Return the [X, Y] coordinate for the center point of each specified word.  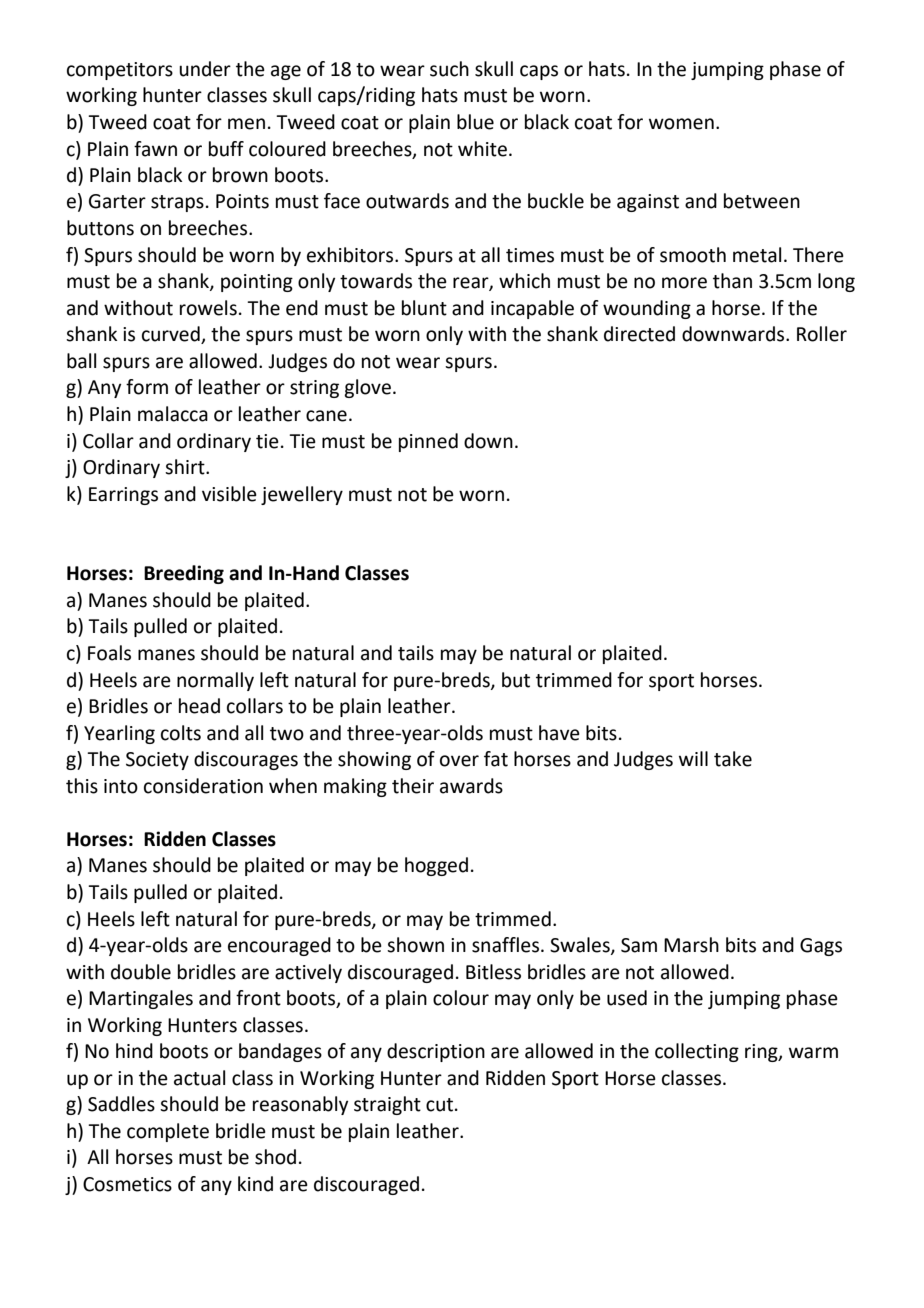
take [733, 759]
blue [475, 122]
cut [439, 1105]
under [205, 69]
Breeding [184, 574]
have [559, 733]
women [681, 124]
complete [168, 1132]
